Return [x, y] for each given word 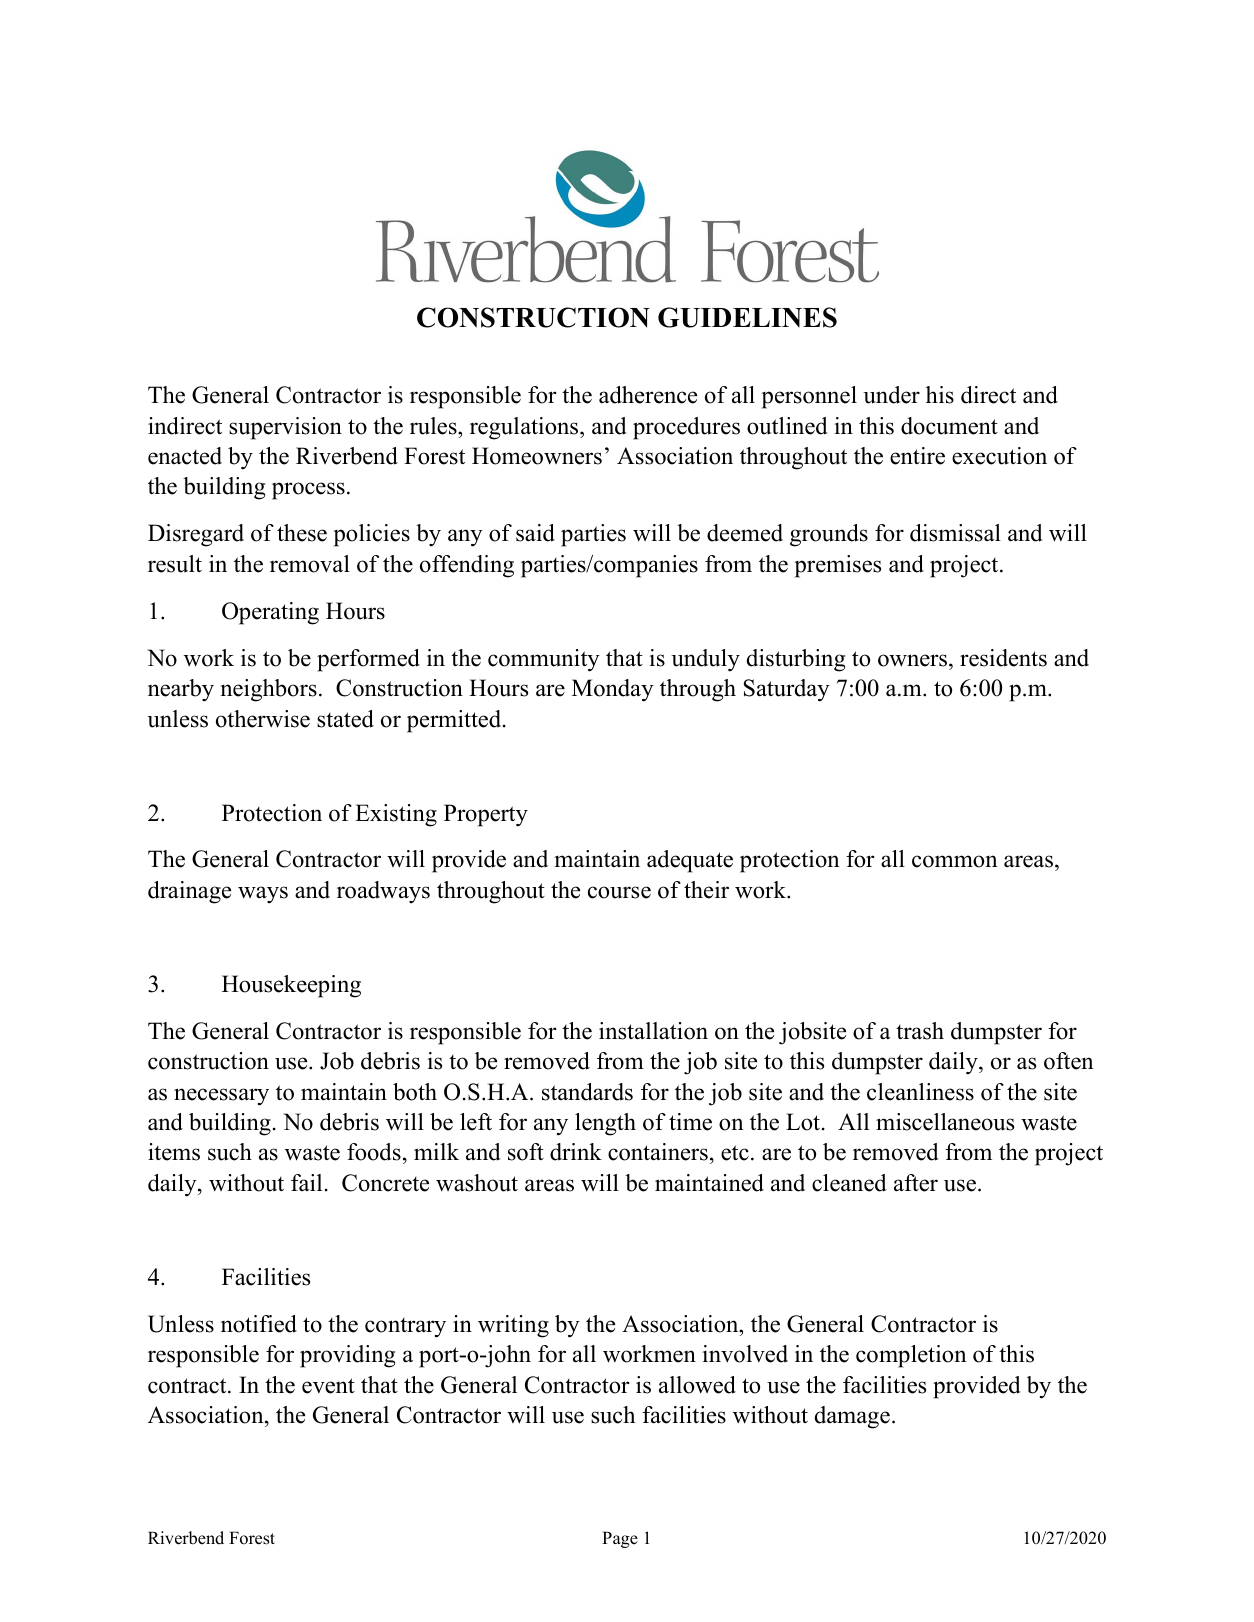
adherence [648, 395]
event [328, 1386]
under [891, 395]
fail [306, 1182]
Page [620, 1539]
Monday [613, 690]
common [955, 861]
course [619, 892]
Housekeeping [291, 986]
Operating [270, 613]
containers [658, 1152]
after [916, 1183]
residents [1003, 658]
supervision [285, 428]
